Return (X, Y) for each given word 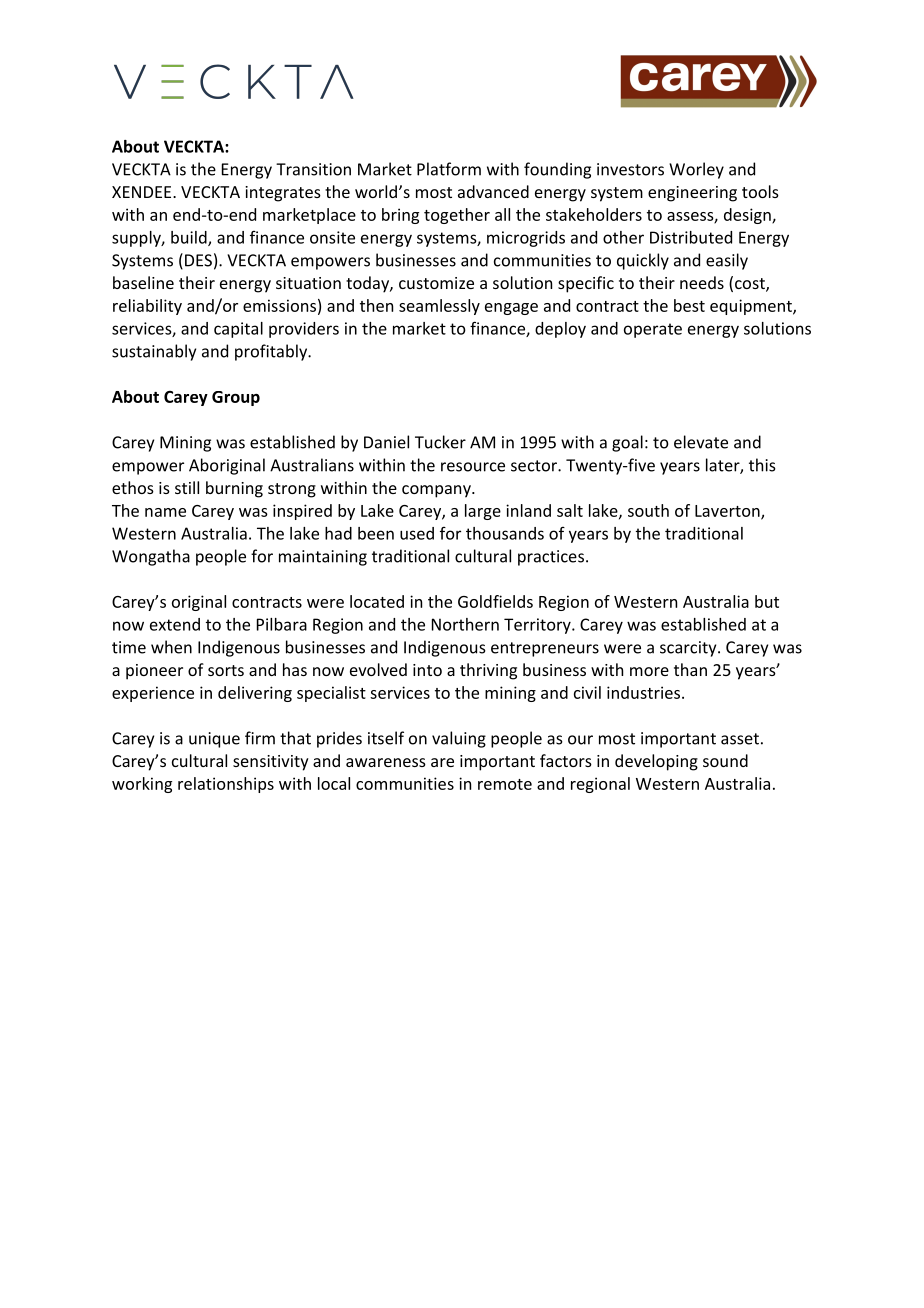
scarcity (689, 649)
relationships (226, 785)
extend (175, 624)
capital (238, 330)
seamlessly (439, 307)
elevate (701, 442)
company (437, 491)
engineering (692, 194)
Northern (465, 624)
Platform (449, 169)
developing (656, 762)
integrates (283, 194)
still (187, 487)
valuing (459, 739)
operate (653, 330)
